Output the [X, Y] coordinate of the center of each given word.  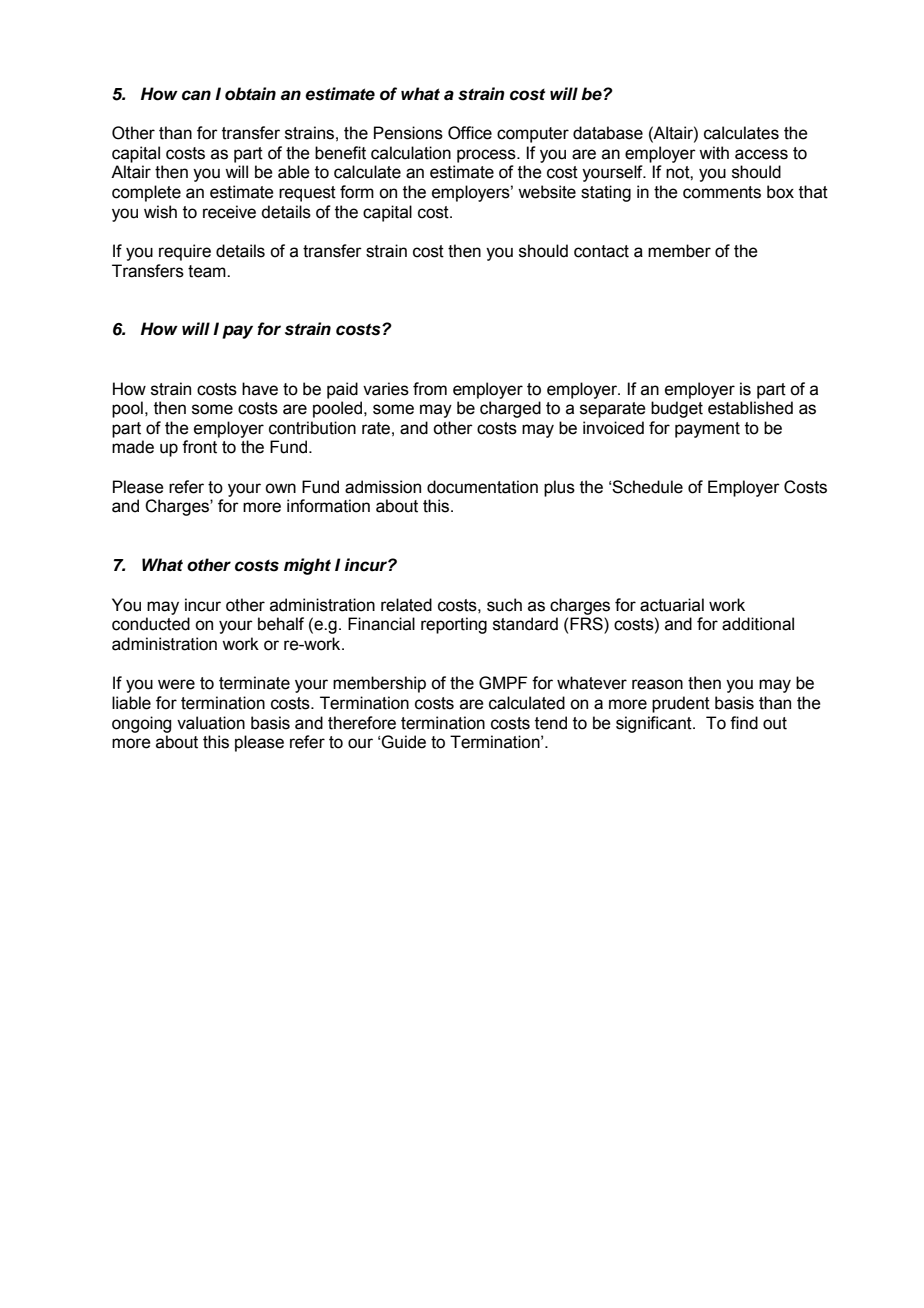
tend [551, 723]
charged [510, 409]
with [714, 153]
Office [470, 133]
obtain [250, 94]
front [199, 447]
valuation [211, 723]
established [750, 408]
